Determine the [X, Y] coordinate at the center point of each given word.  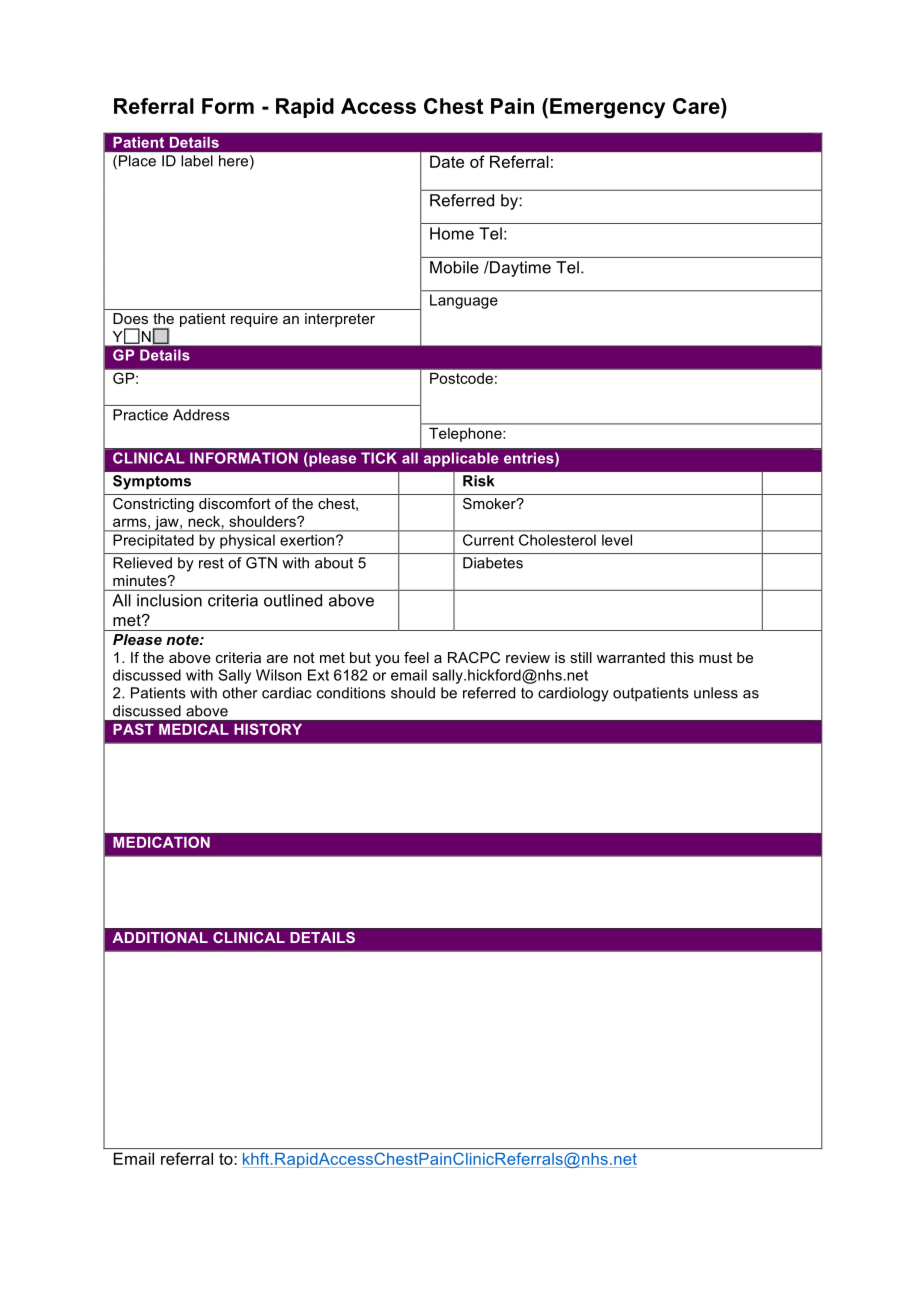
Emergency [607, 108]
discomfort [235, 503]
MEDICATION [161, 842]
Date [447, 161]
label [197, 161]
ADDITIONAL [160, 937]
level [617, 540]
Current [488, 540]
